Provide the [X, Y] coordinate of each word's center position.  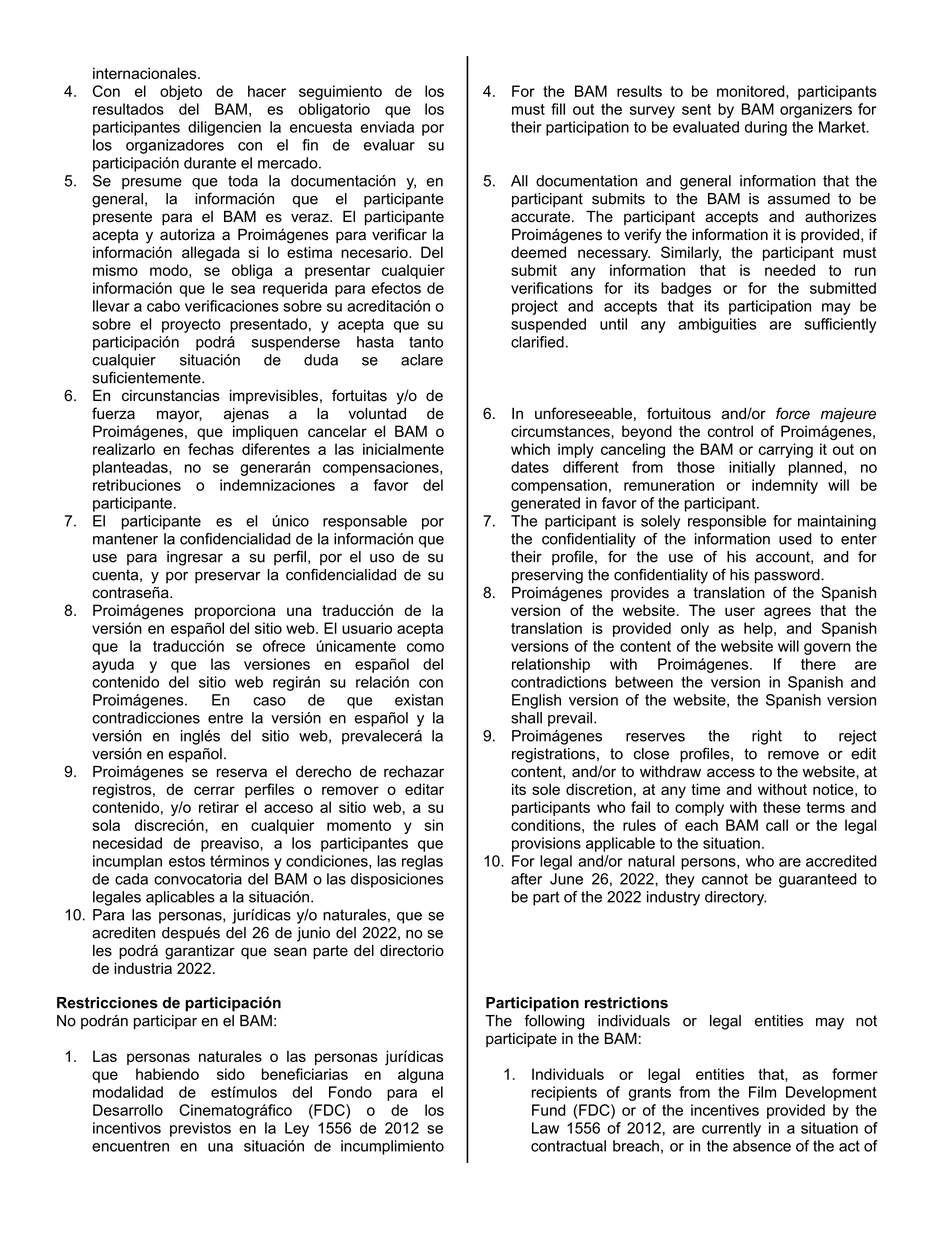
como [425, 647]
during [766, 128]
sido [231, 1074]
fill [558, 109]
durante [210, 163]
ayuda [113, 665]
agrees [787, 613]
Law [545, 1128]
